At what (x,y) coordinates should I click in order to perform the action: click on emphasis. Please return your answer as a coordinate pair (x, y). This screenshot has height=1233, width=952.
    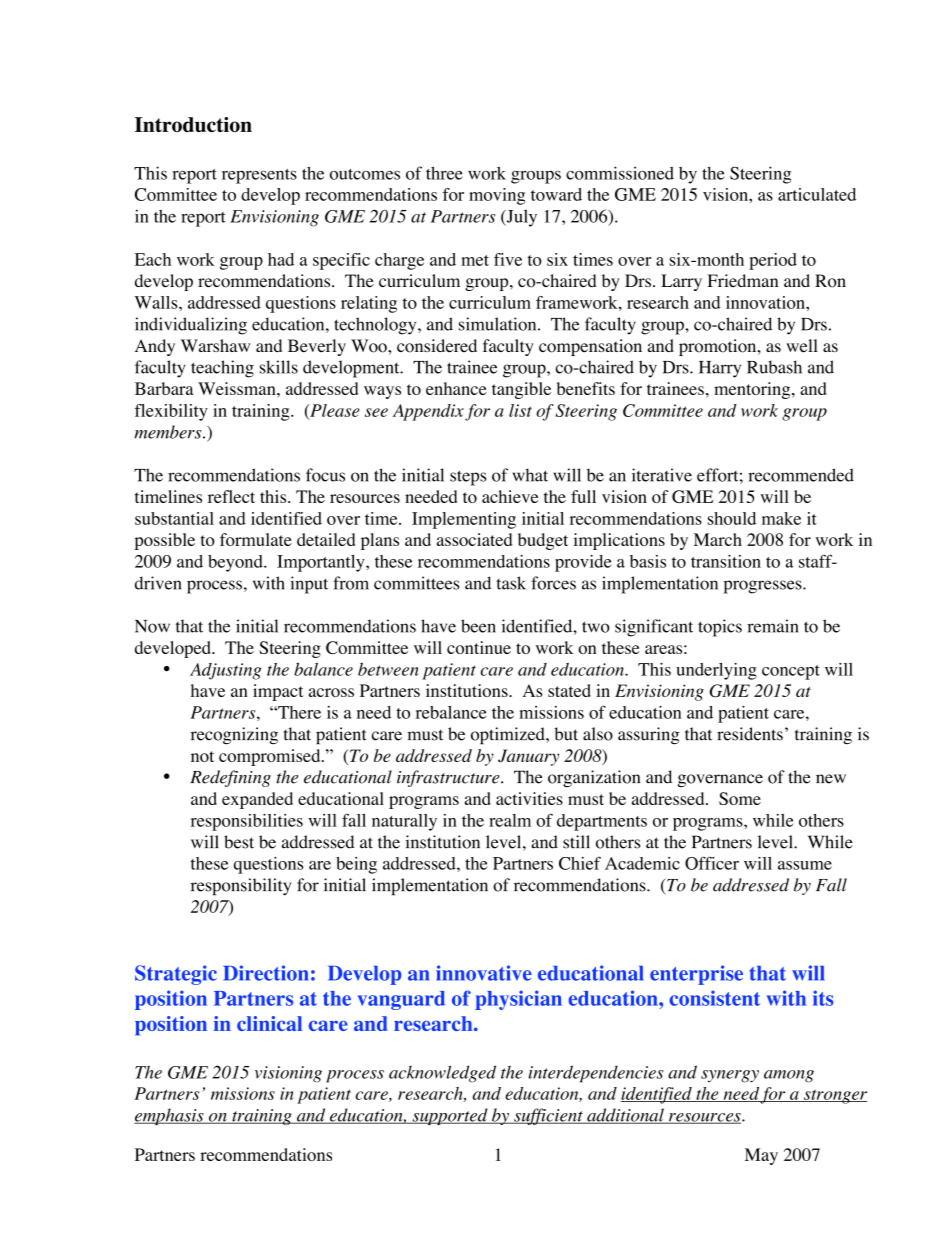
    Looking at the image, I should click on (170, 1116).
